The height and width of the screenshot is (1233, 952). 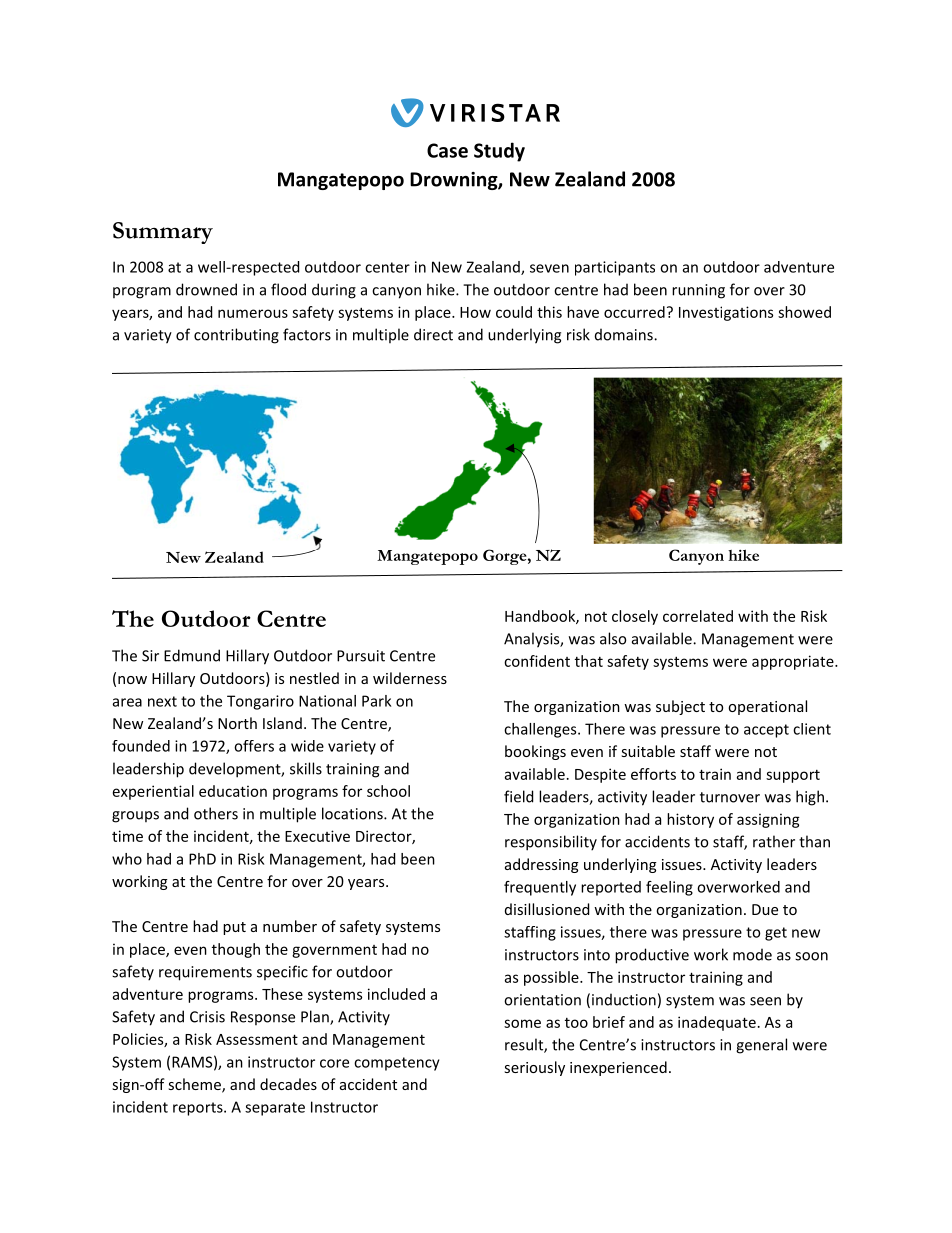 I want to click on confident, so click(x=537, y=661).
